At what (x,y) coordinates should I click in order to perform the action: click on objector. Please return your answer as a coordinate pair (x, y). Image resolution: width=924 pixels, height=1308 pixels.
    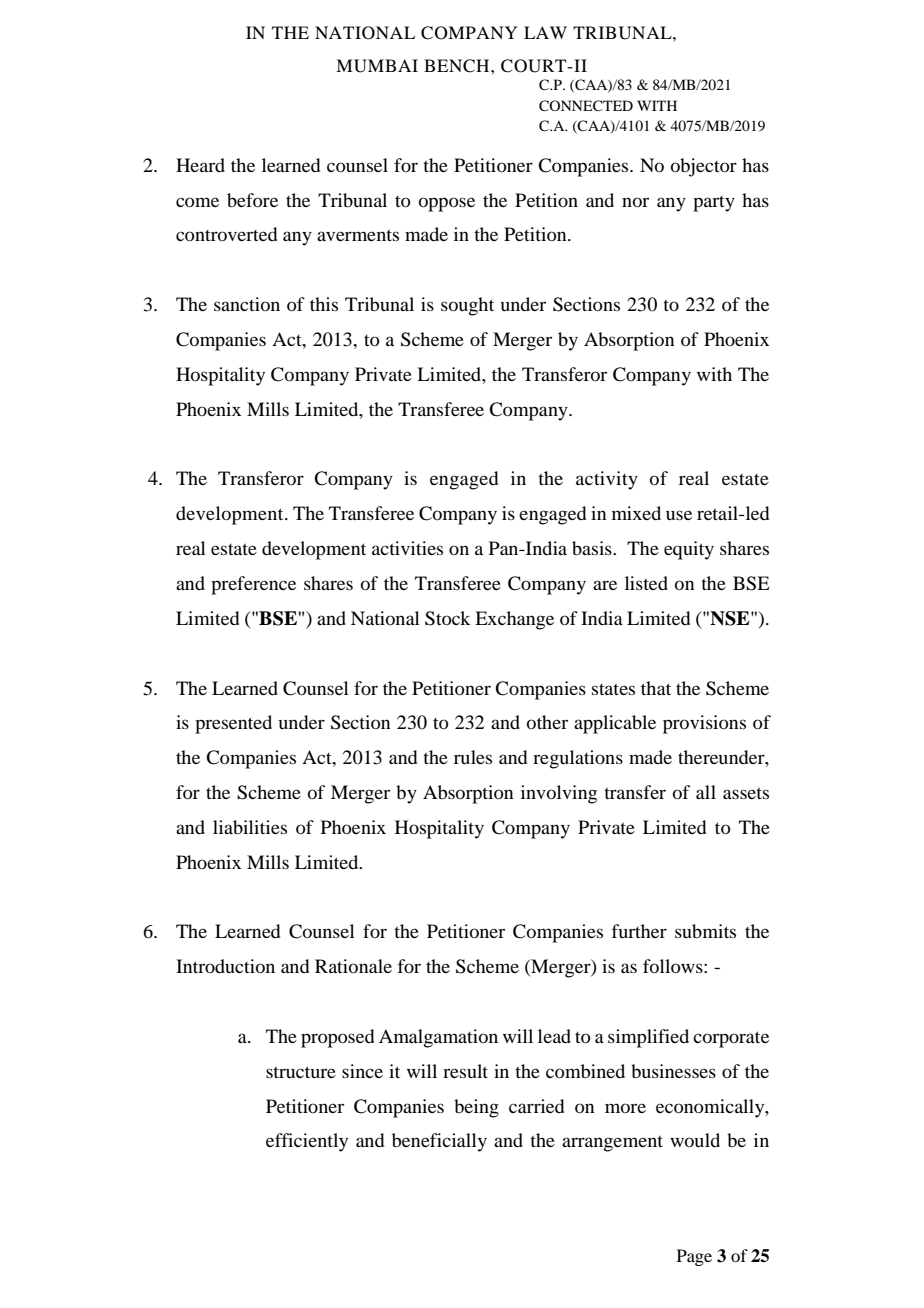
    Looking at the image, I should click on (704, 167).
